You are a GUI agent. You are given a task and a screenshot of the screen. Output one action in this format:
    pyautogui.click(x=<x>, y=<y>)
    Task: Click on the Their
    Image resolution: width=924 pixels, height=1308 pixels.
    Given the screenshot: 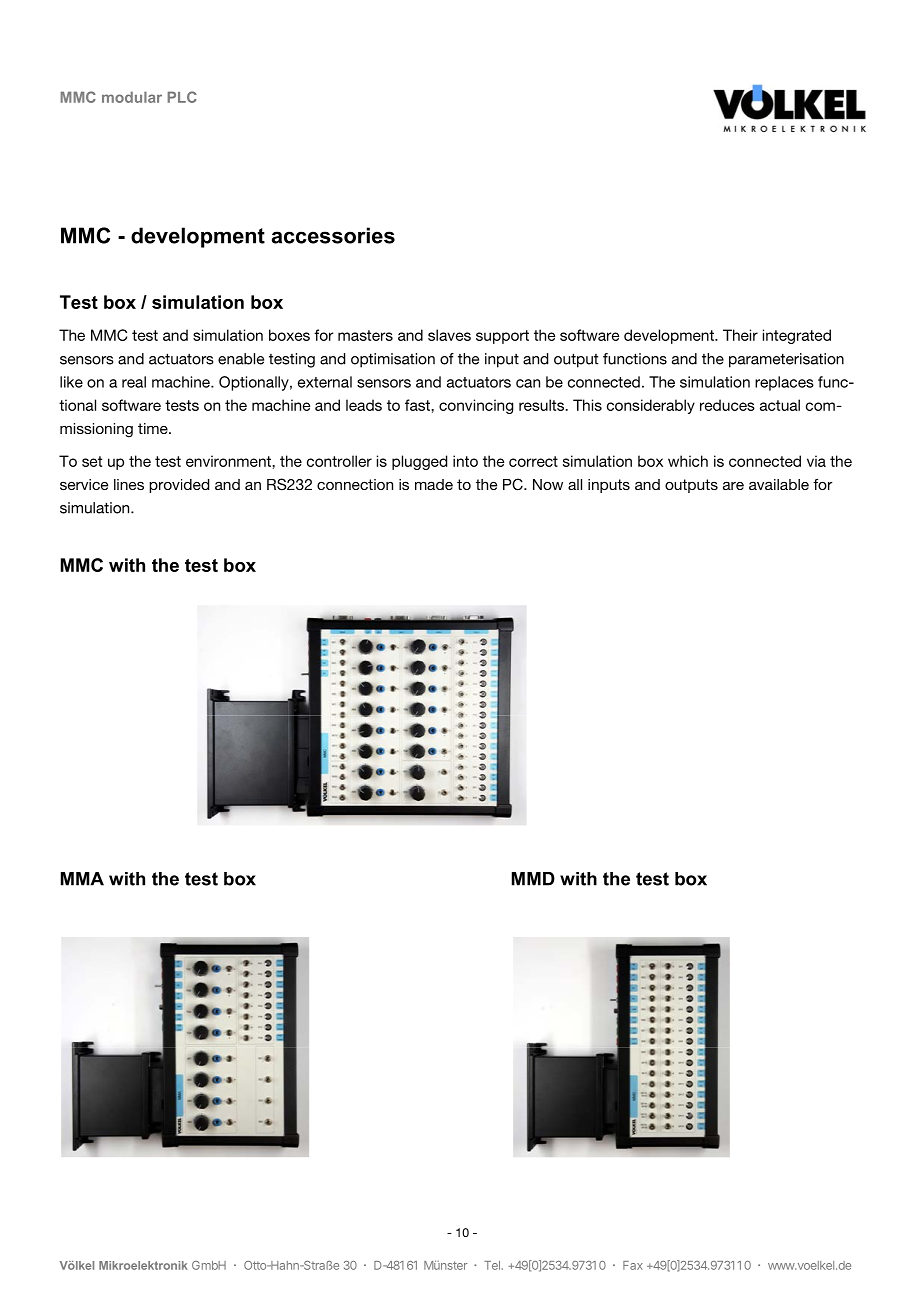 What is the action you would take?
    pyautogui.click(x=740, y=335)
